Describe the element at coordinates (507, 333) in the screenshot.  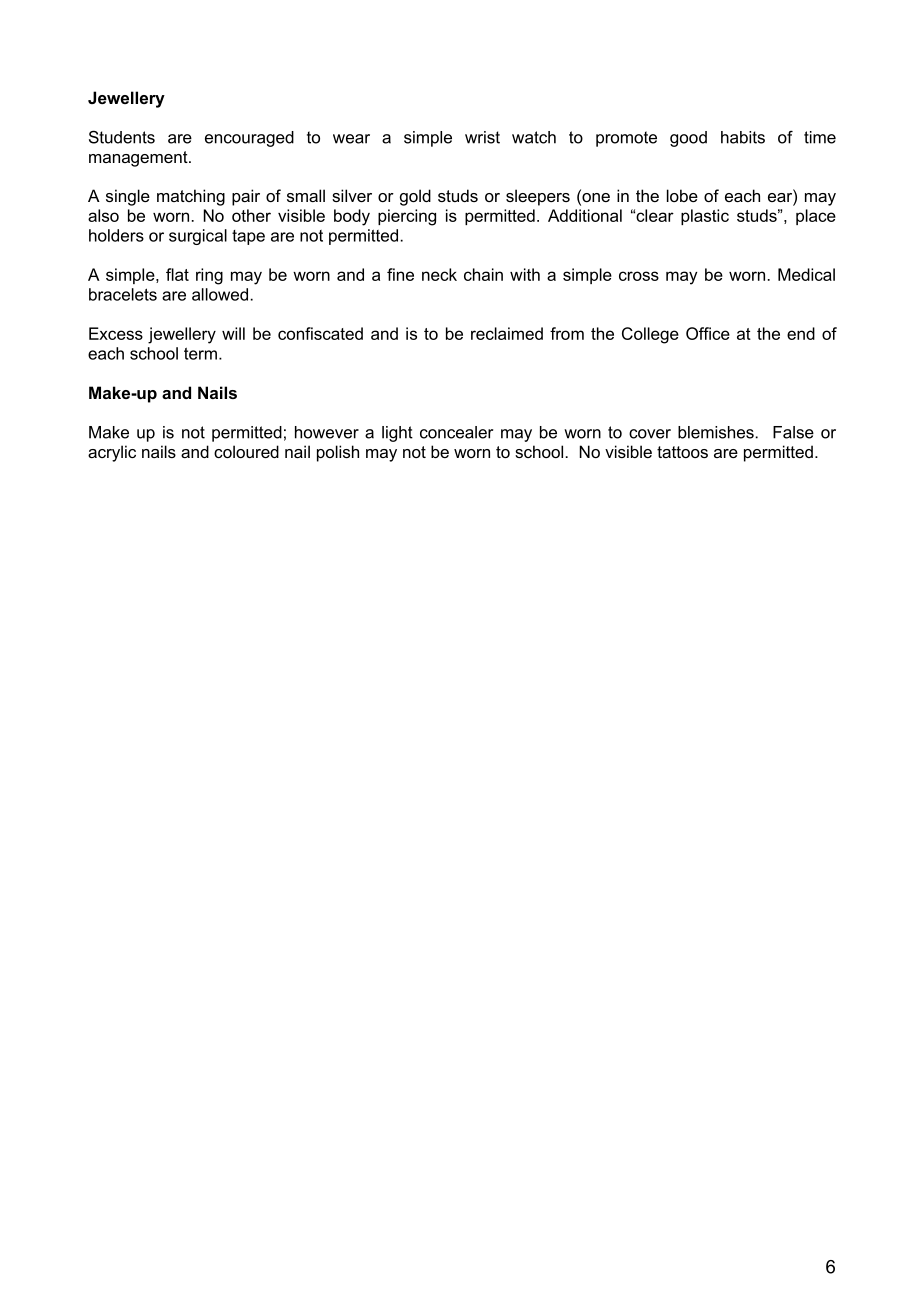
I see `reclaimed` at that location.
